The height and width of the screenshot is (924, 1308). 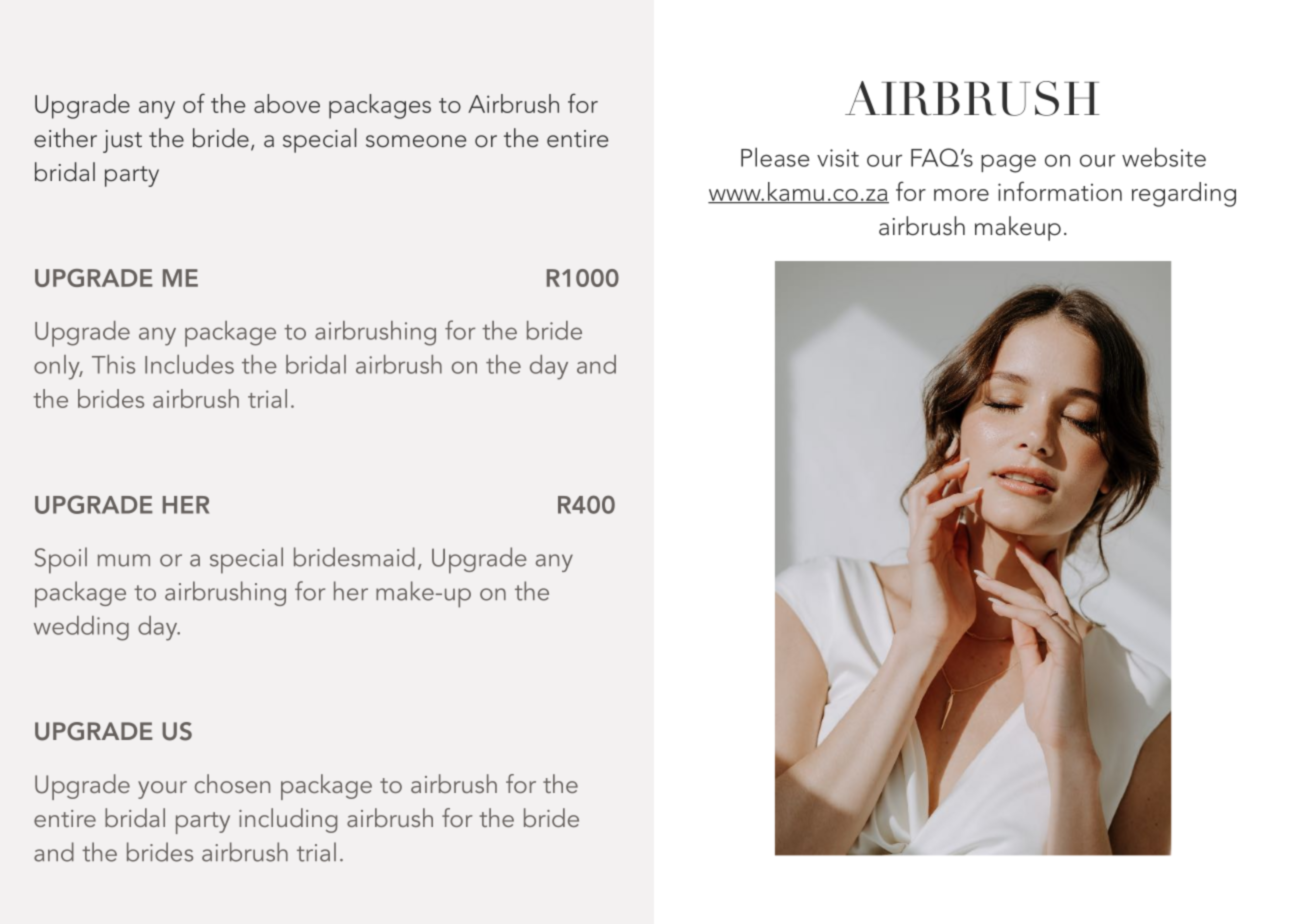 What do you see at coordinates (288, 820) in the screenshot?
I see `including` at bounding box center [288, 820].
